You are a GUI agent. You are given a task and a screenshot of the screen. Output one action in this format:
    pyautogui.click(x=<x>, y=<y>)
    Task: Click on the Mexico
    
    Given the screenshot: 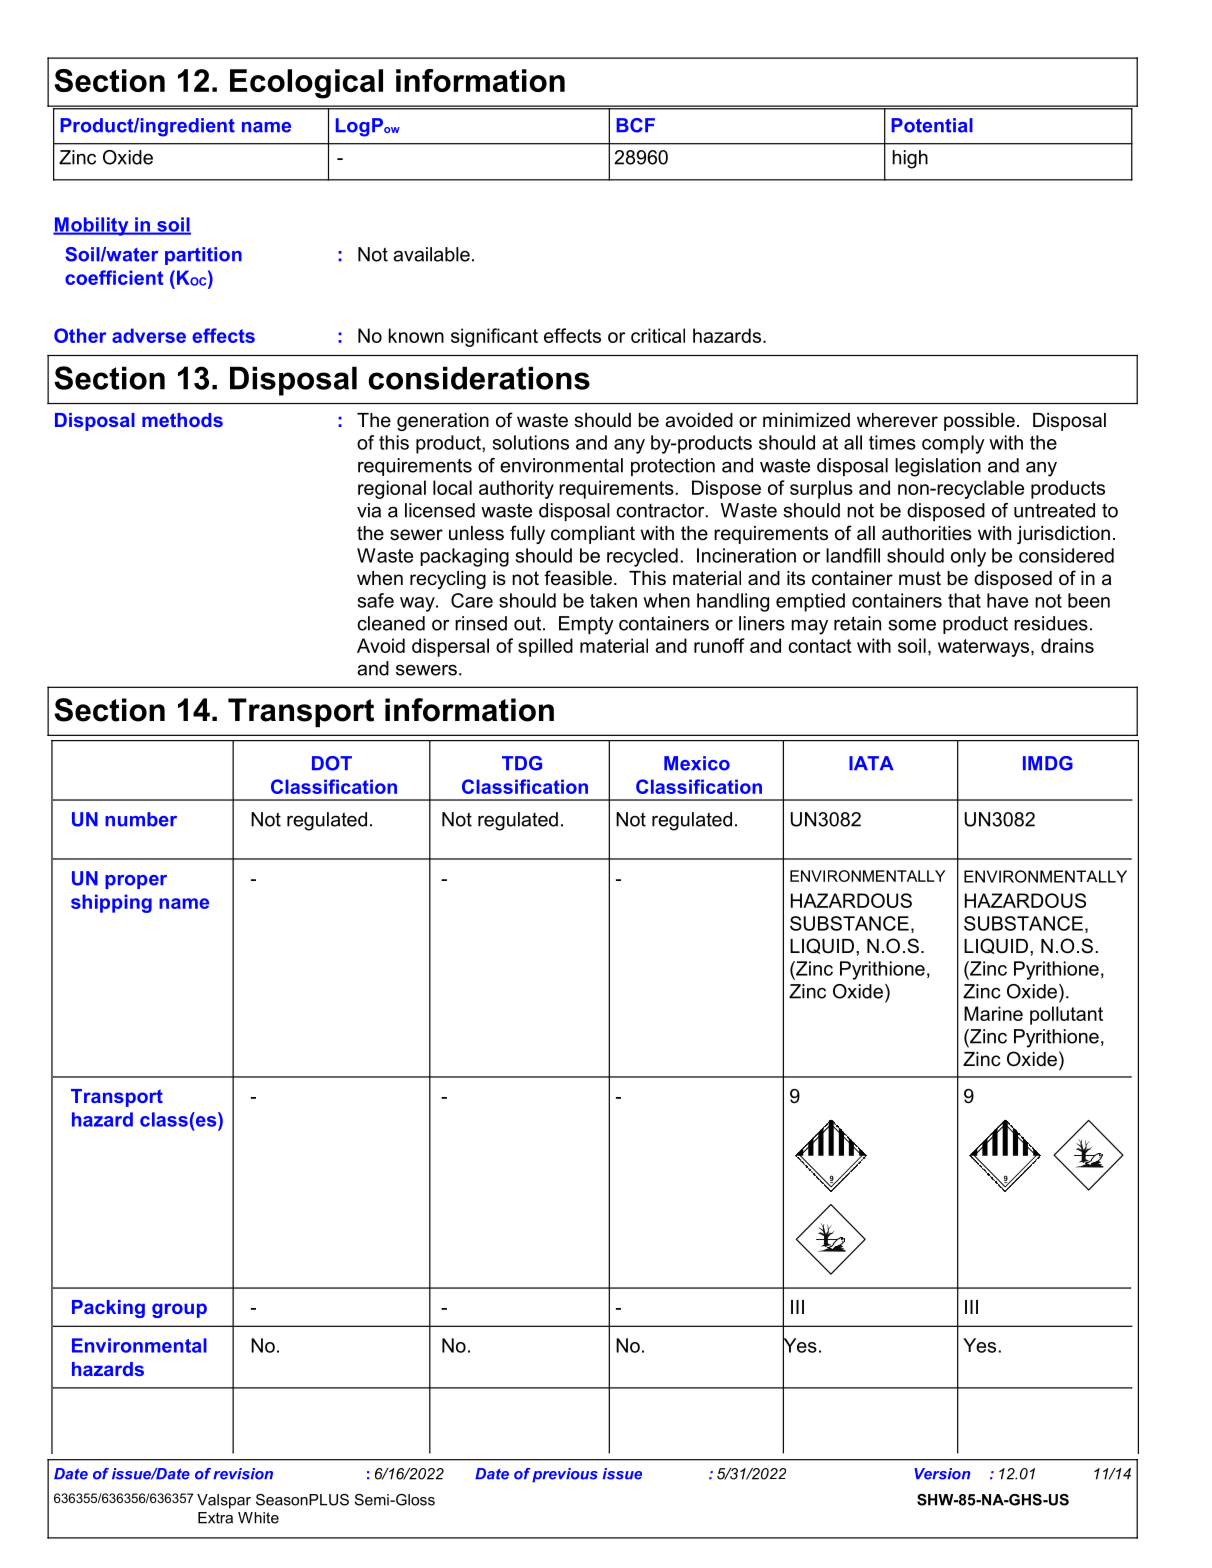 What is the action you would take?
    pyautogui.click(x=697, y=763)
